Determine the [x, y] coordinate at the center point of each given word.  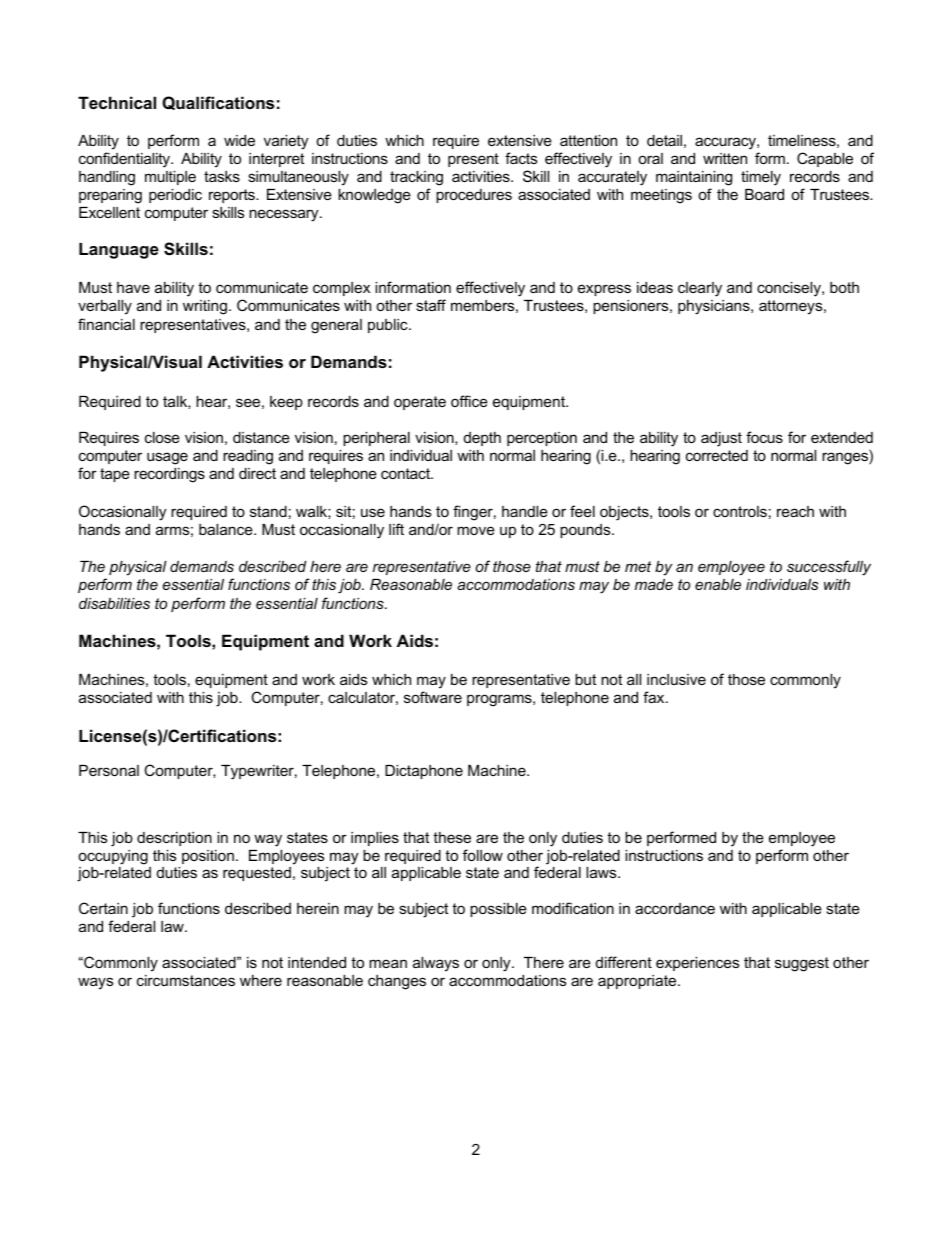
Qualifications [218, 103]
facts [521, 158]
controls [740, 511]
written [725, 158]
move [476, 530]
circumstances [186, 980]
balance [227, 529]
